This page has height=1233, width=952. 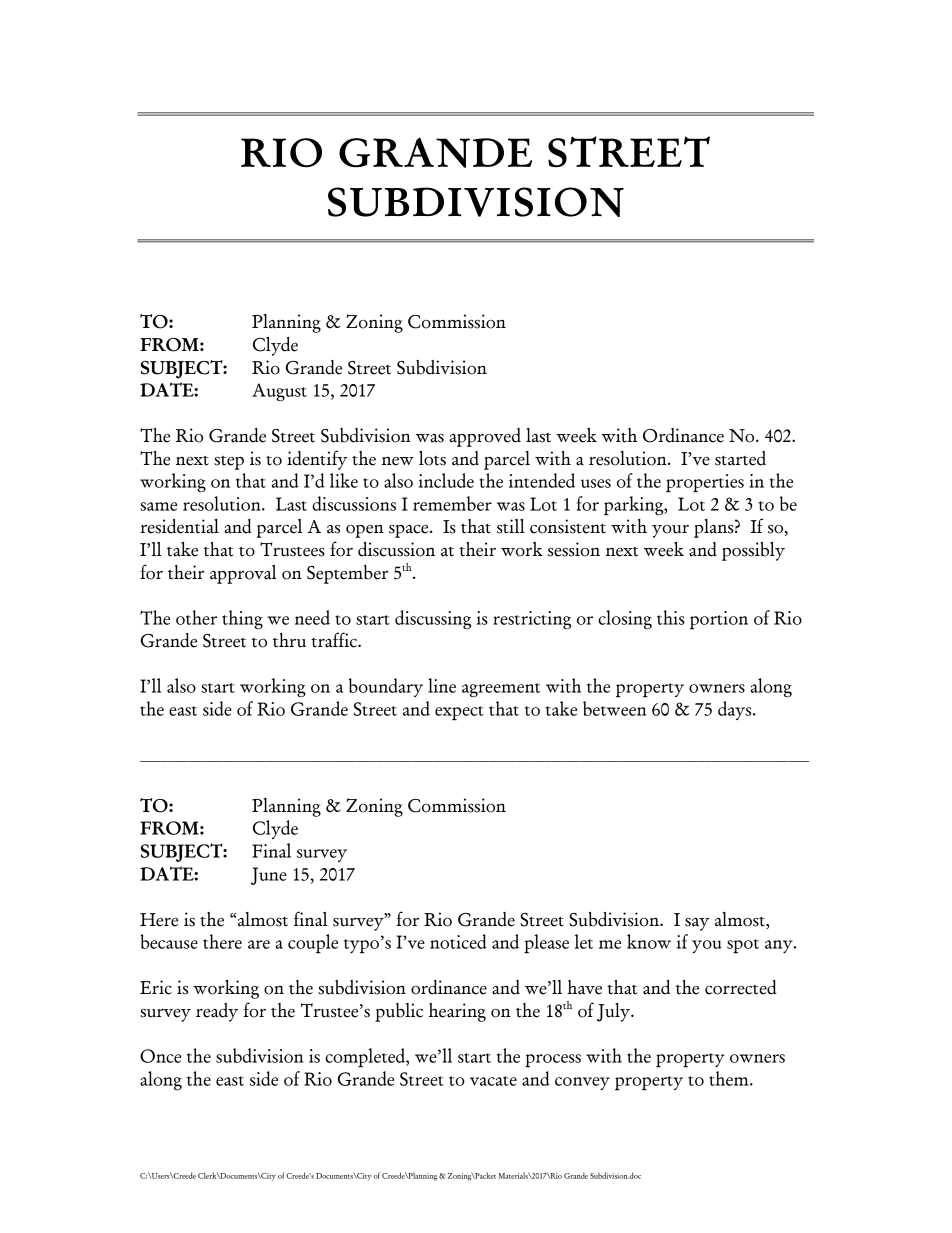 What do you see at coordinates (485, 437) in the page?
I see `approved` at bounding box center [485, 437].
